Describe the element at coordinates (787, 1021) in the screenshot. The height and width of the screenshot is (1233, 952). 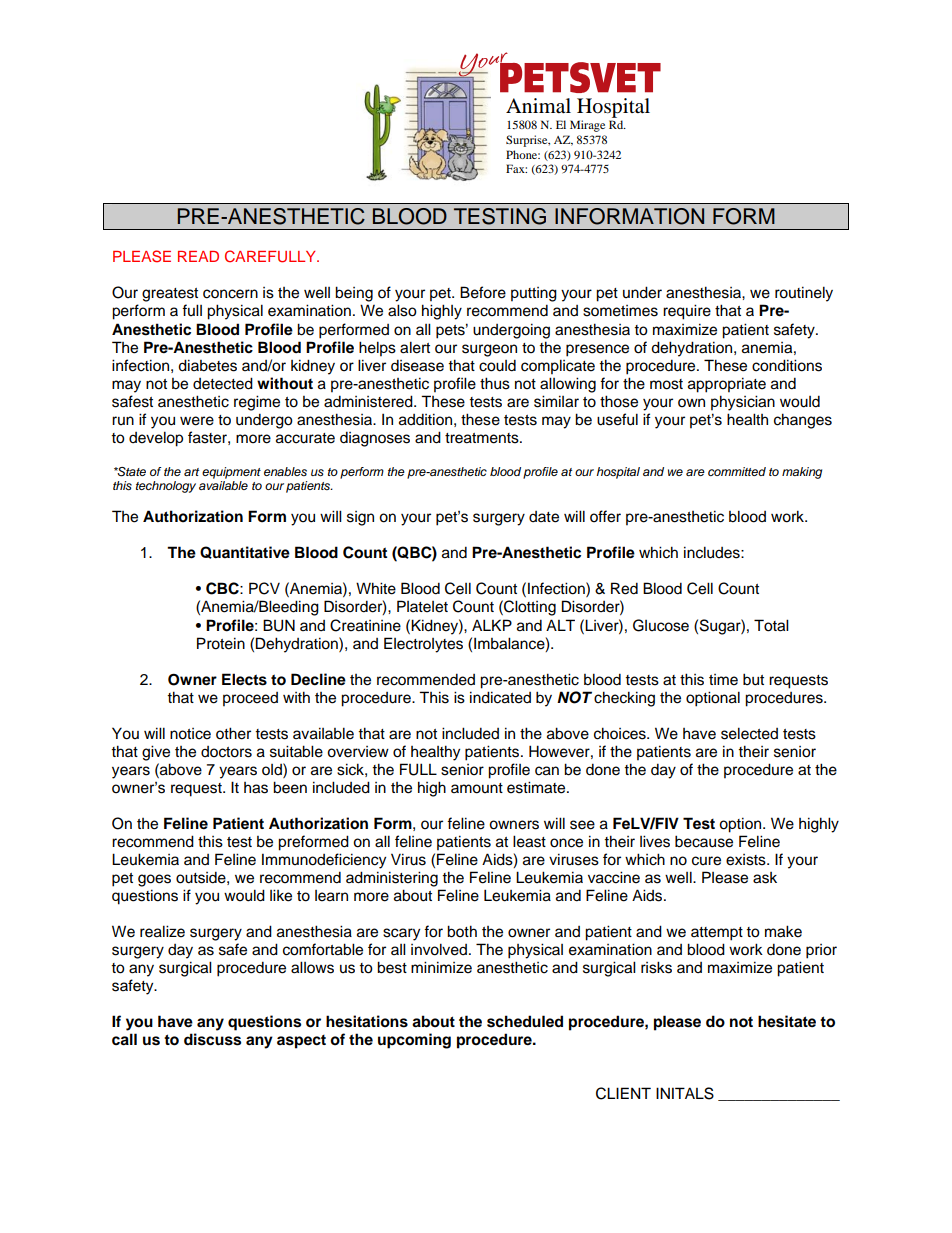
I see `hesitate` at that location.
